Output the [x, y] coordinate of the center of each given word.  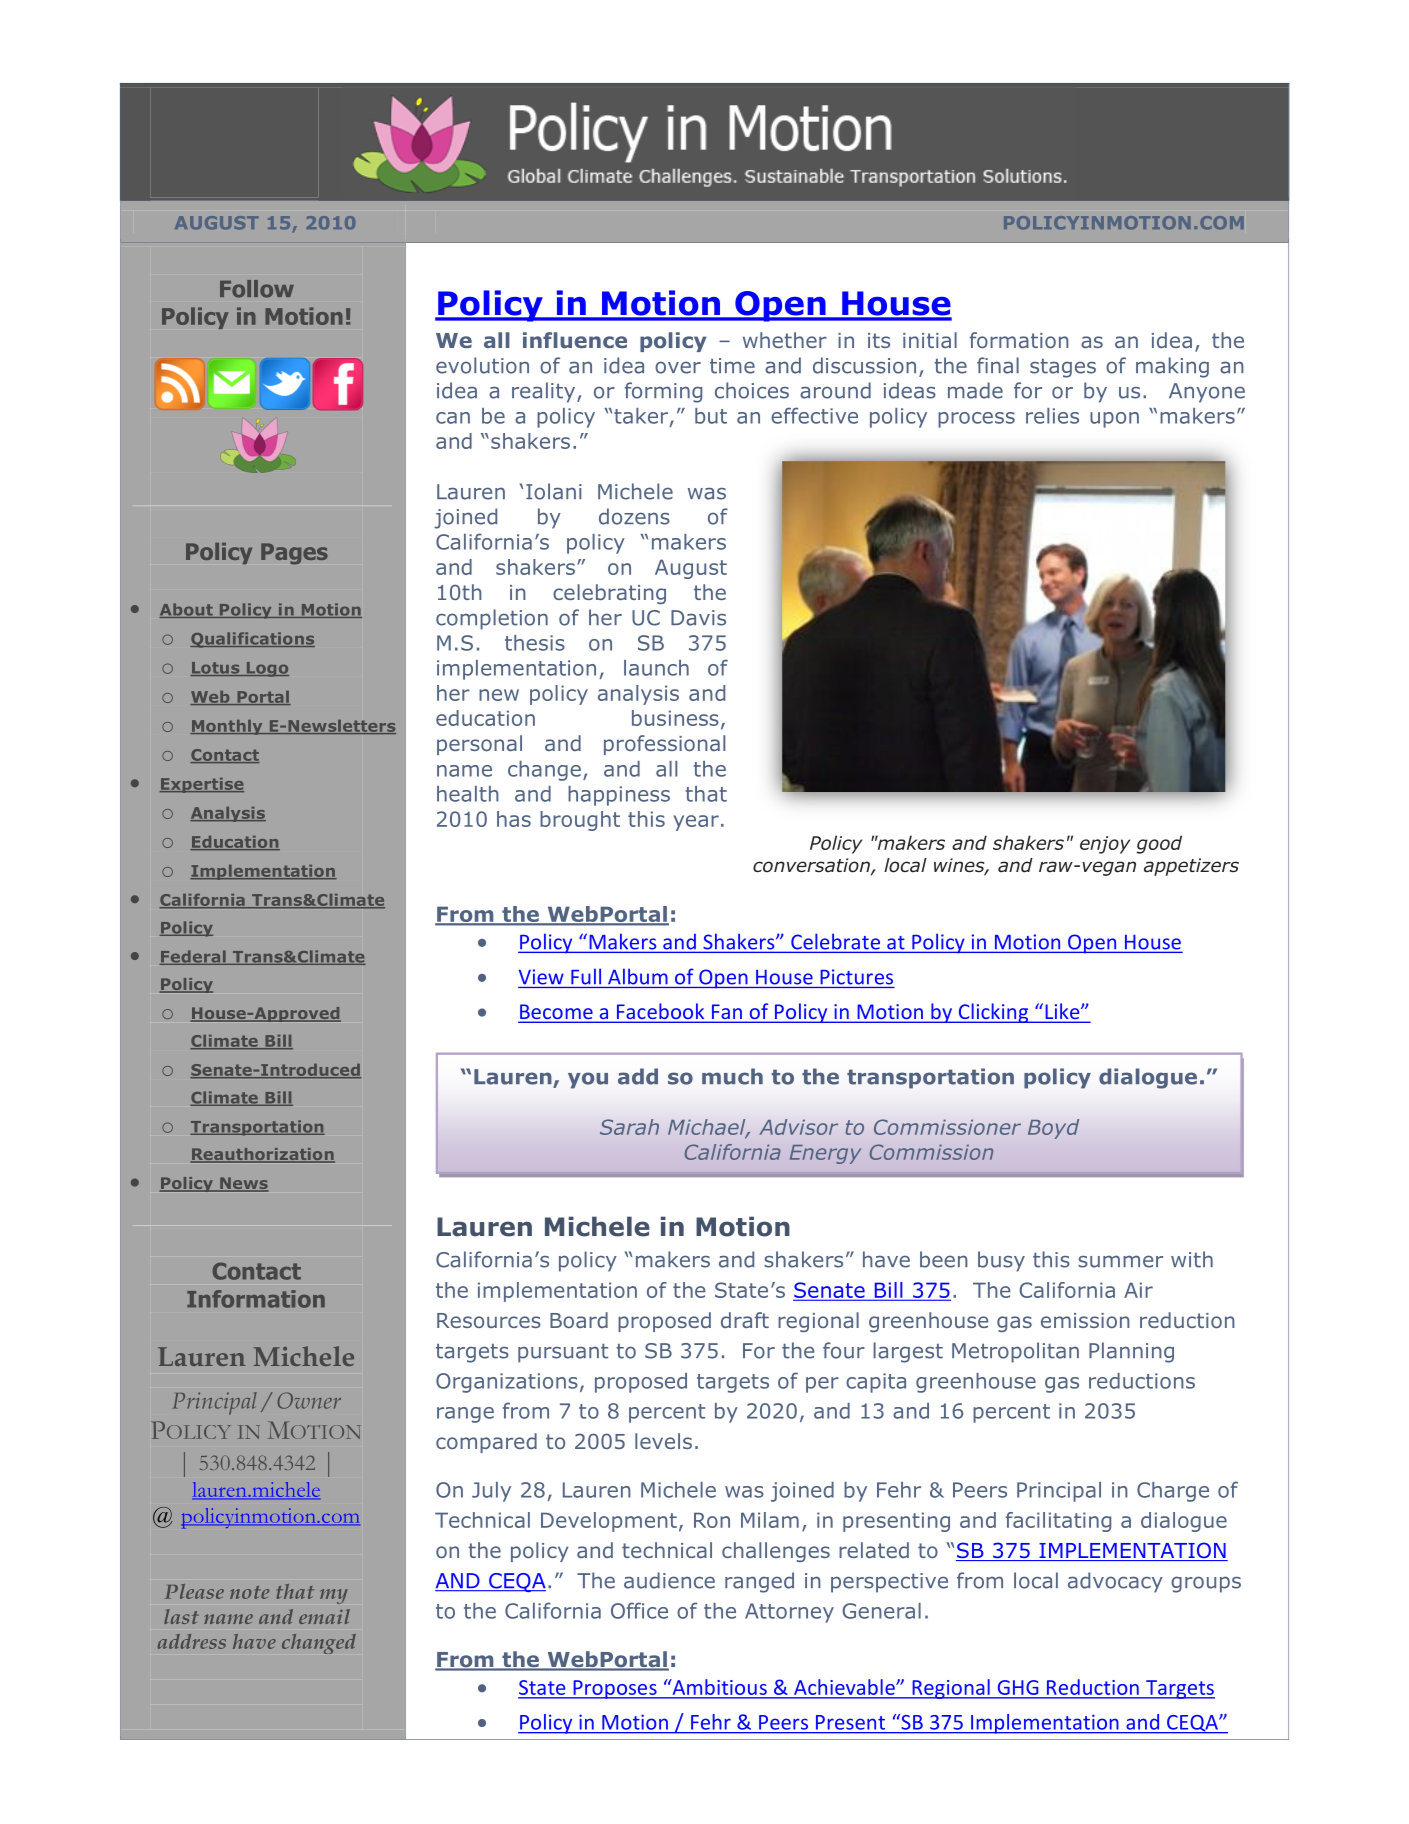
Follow [257, 289]
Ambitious [718, 1687]
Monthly [227, 727]
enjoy [1105, 845]
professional [664, 745]
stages [1063, 368]
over [678, 367]
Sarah [629, 1127]
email [324, 1616]
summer [1120, 1261]
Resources [489, 1320]
